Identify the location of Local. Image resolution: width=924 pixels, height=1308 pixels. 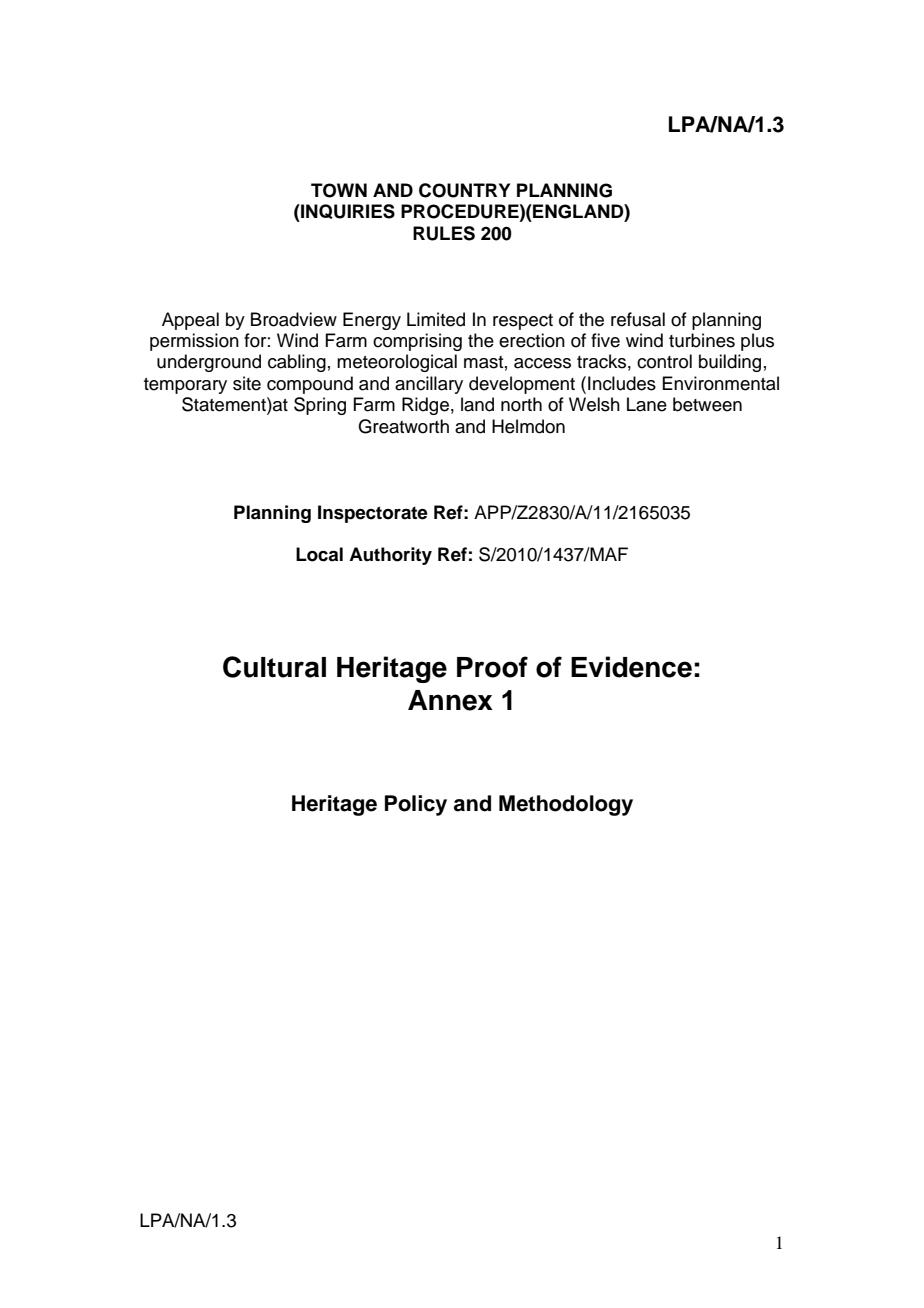
(319, 554).
